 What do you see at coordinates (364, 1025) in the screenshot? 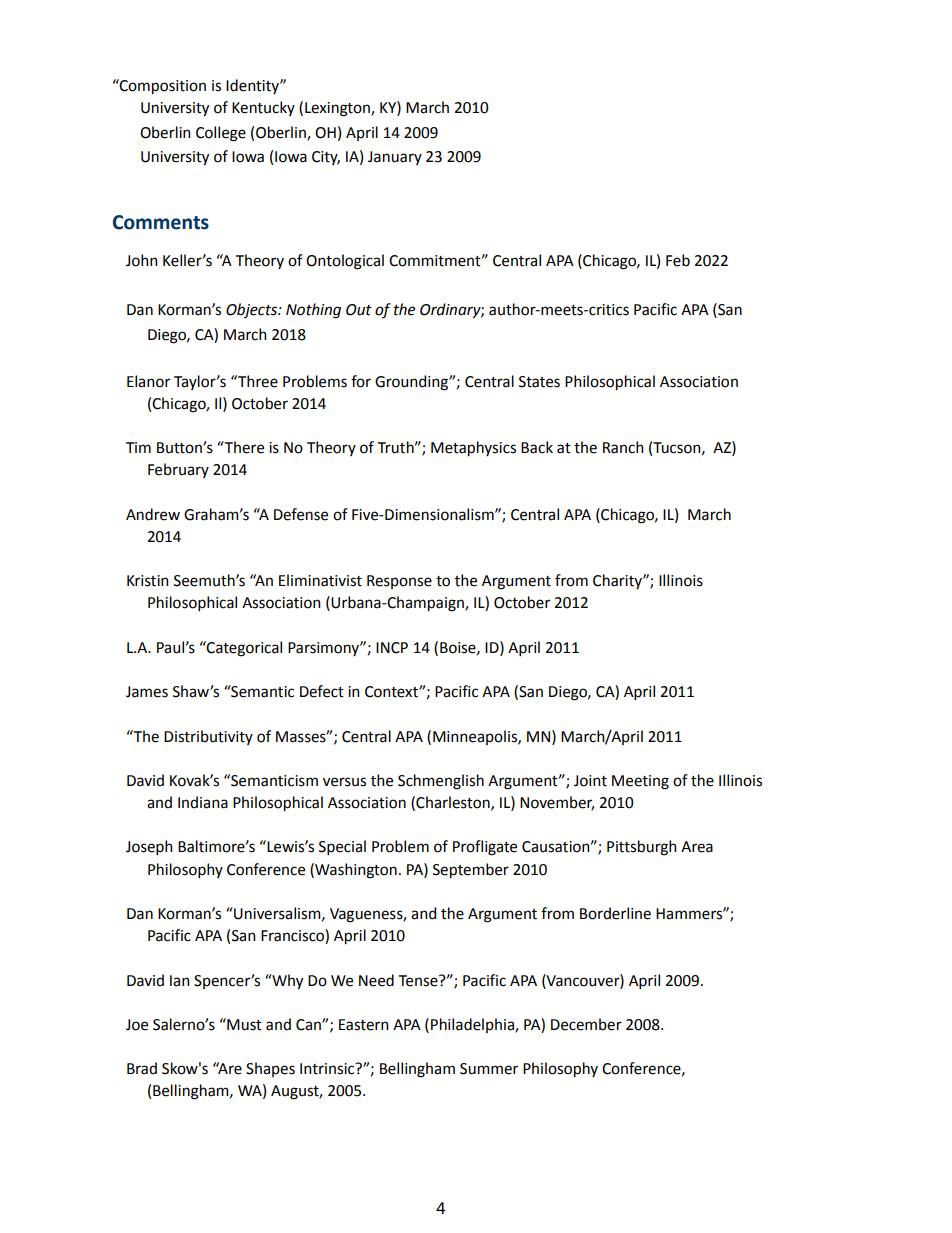
I see `Eastern` at bounding box center [364, 1025].
